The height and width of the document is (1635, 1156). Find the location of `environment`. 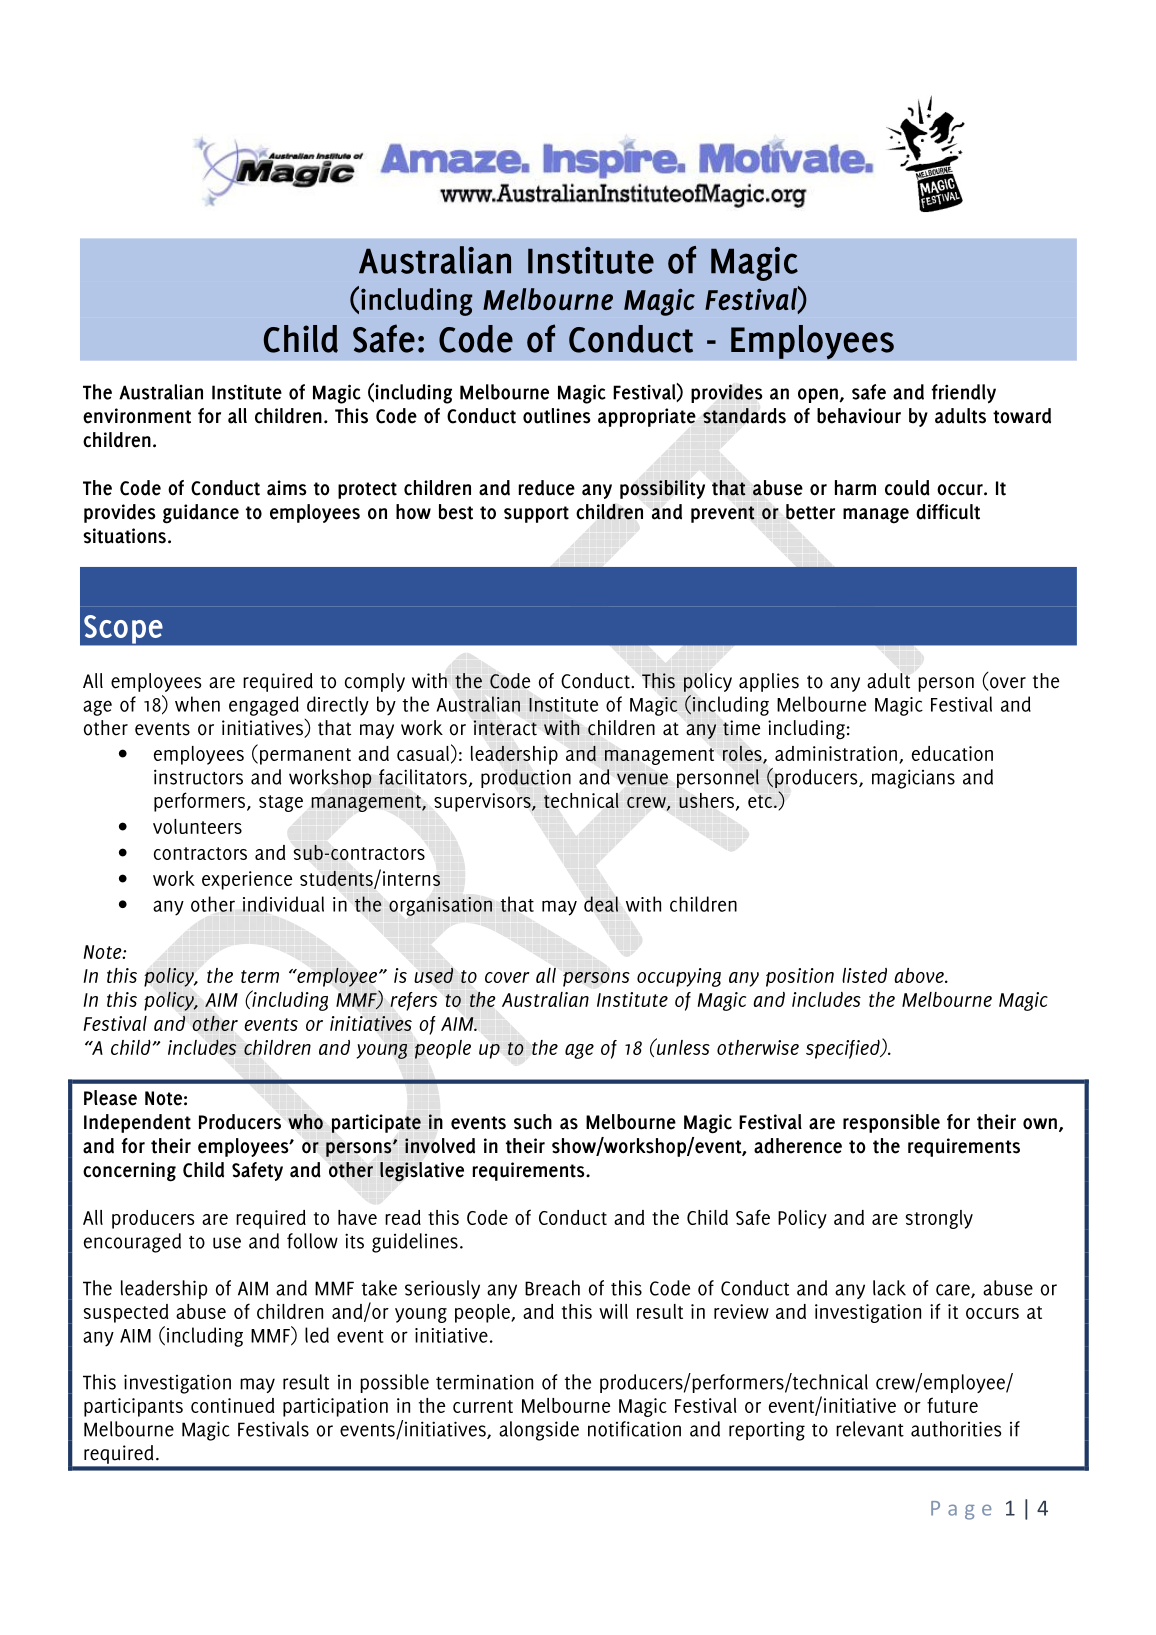

environment is located at coordinates (137, 416).
